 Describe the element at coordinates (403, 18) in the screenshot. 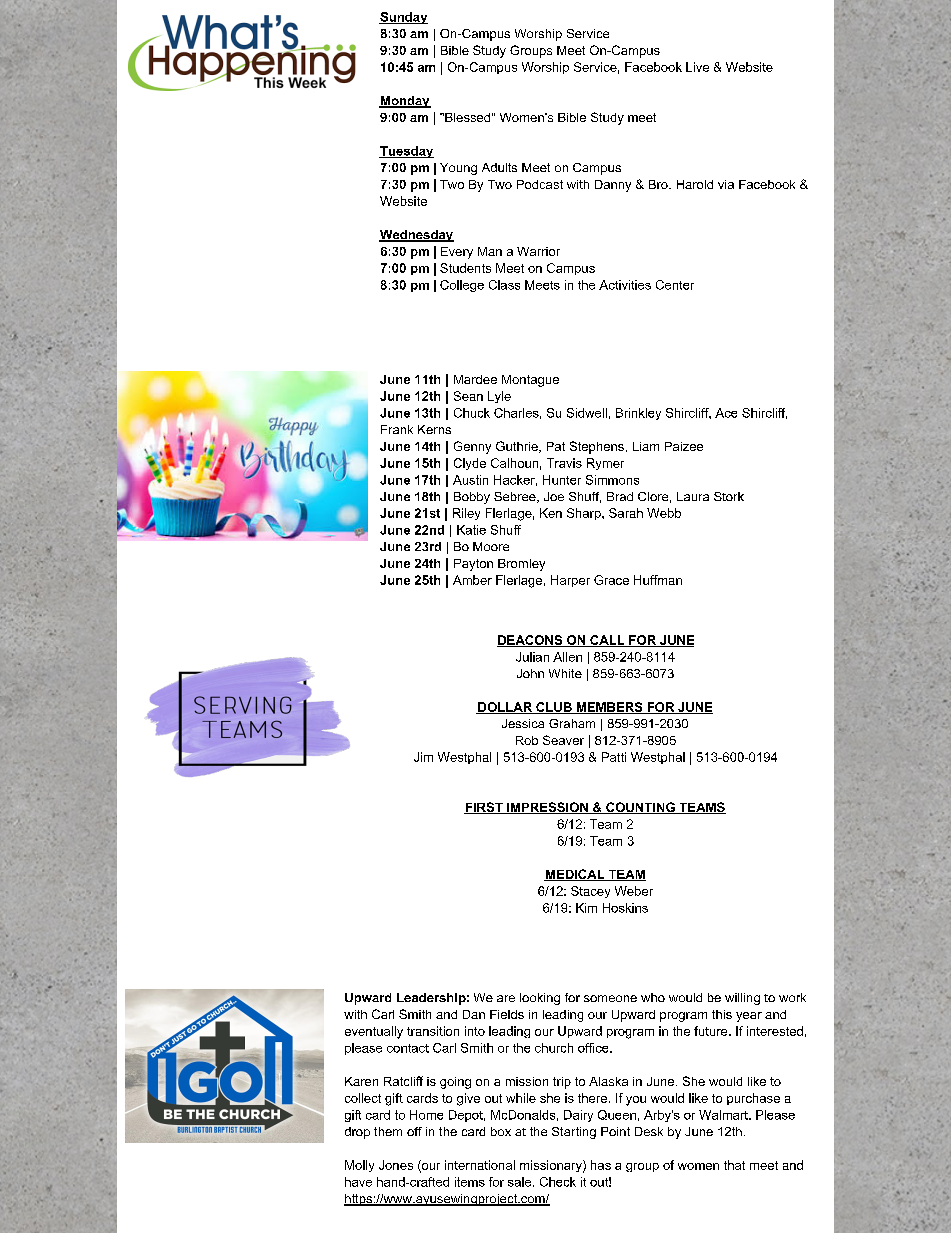

I see `Sunday` at that location.
